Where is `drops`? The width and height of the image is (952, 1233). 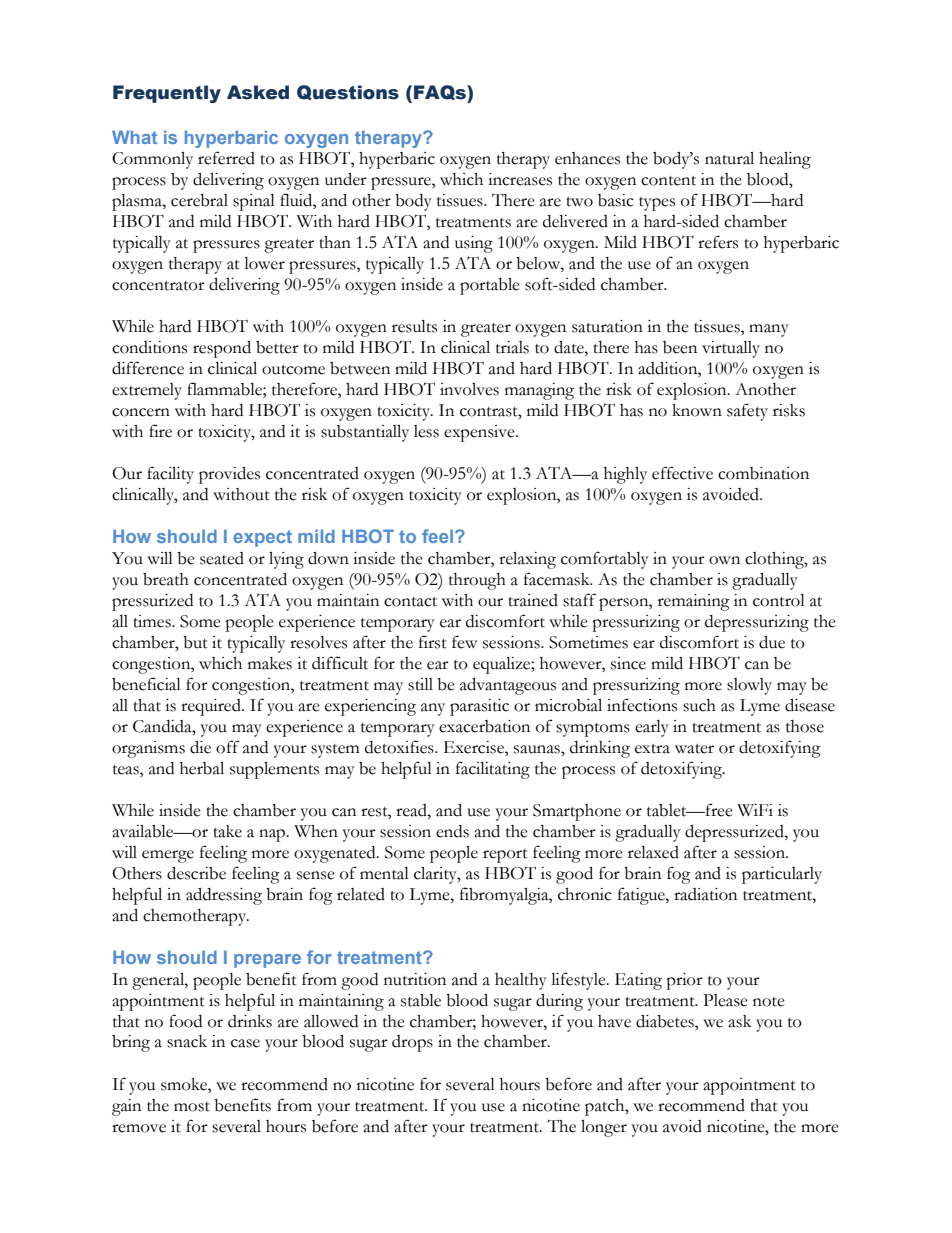 drops is located at coordinates (412, 1043).
